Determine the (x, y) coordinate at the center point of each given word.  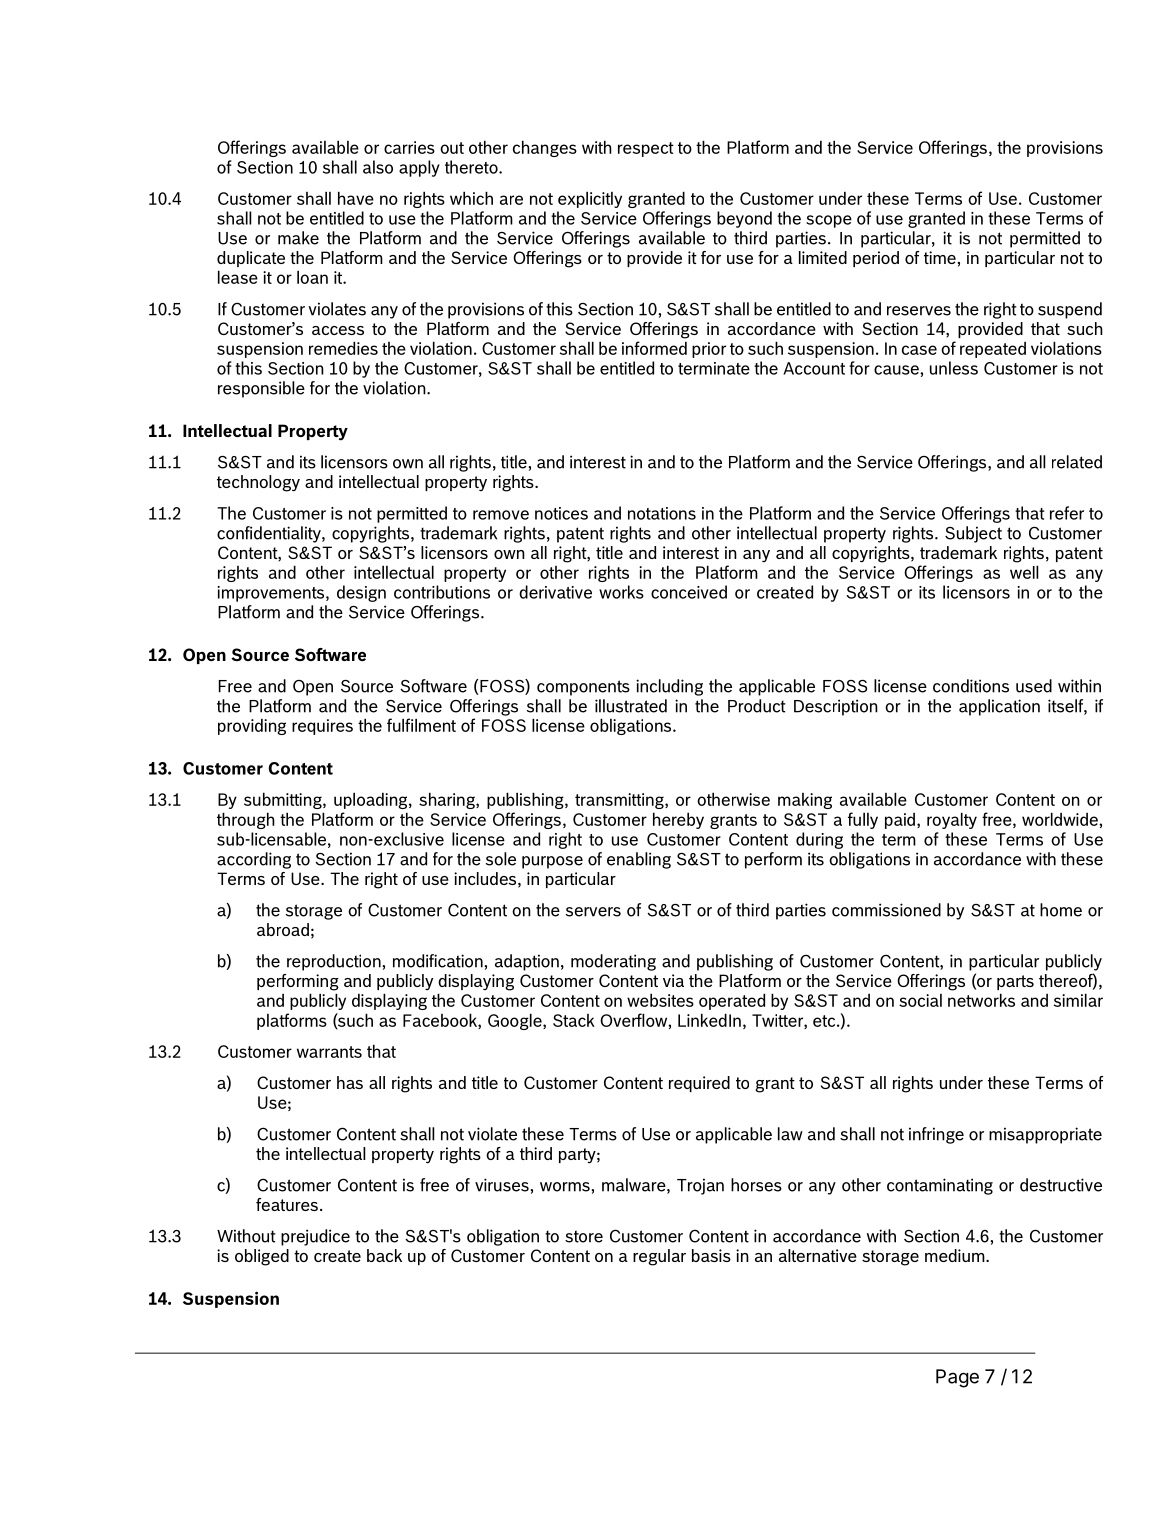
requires (322, 727)
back (384, 1255)
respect (646, 149)
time (940, 257)
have (356, 198)
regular (659, 1257)
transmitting (620, 801)
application (999, 707)
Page (957, 1378)
